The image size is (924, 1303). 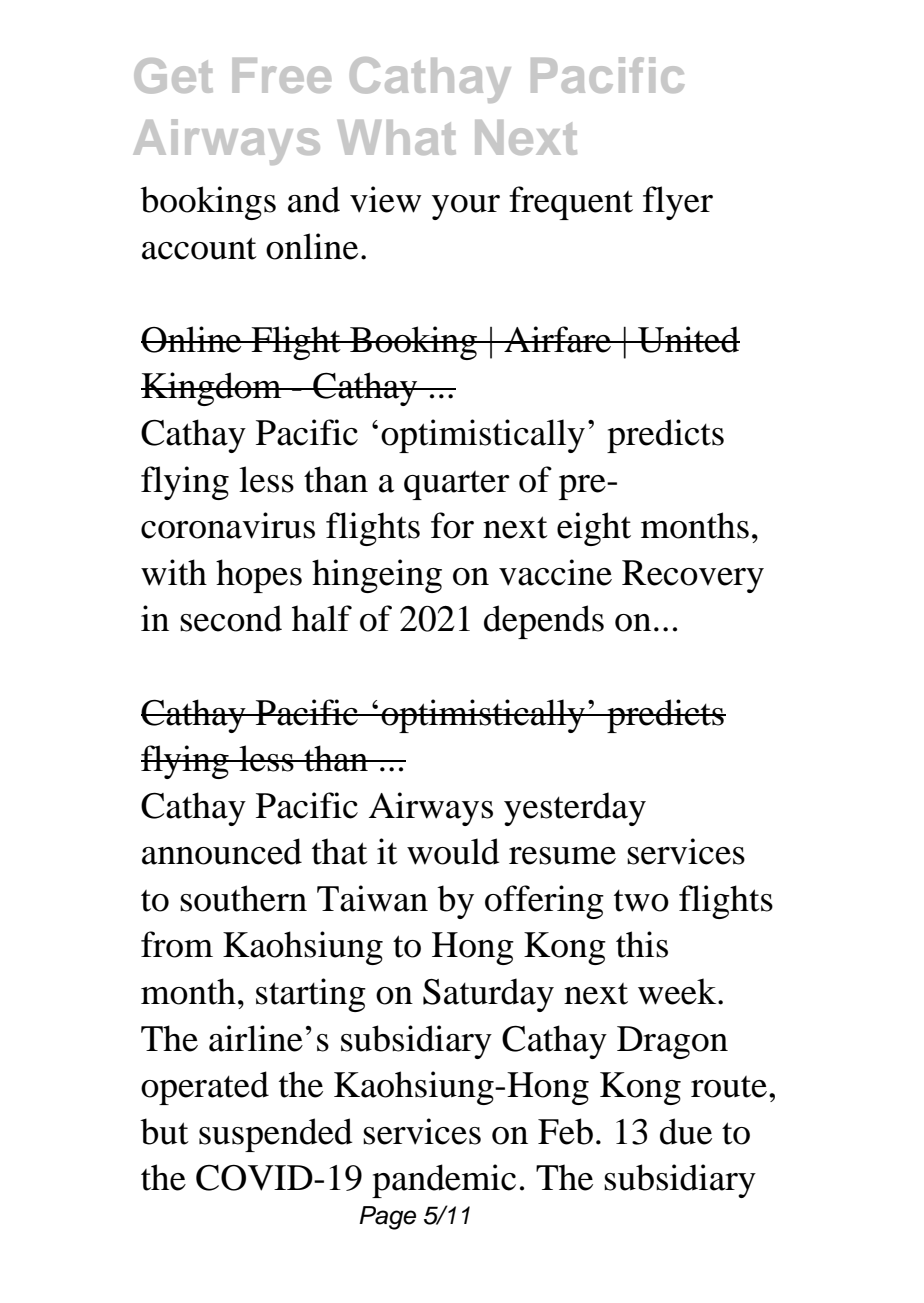 I want to click on pandemic, so click(x=444, y=1181).
